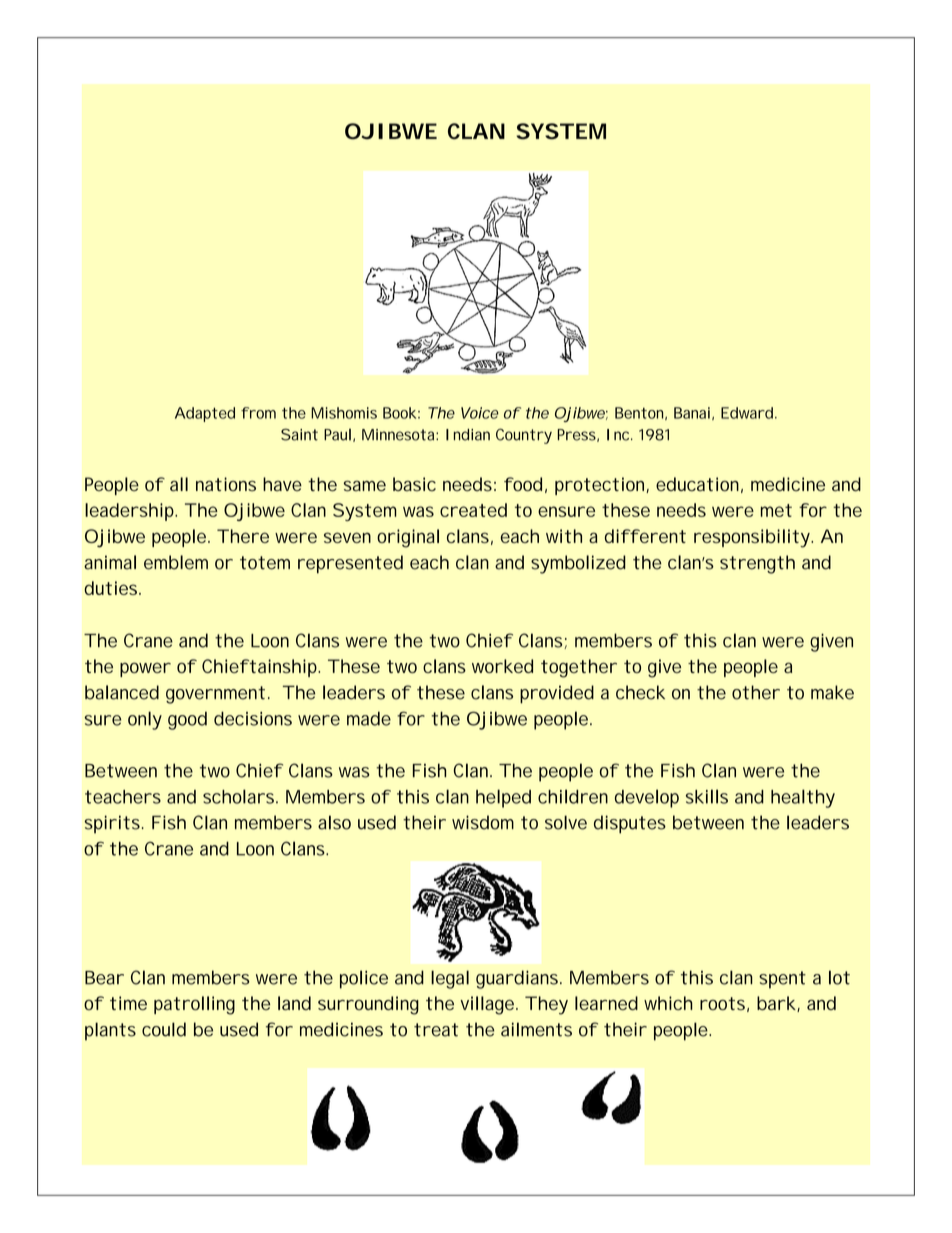 The image size is (952, 1233). I want to click on skills, so click(707, 796).
